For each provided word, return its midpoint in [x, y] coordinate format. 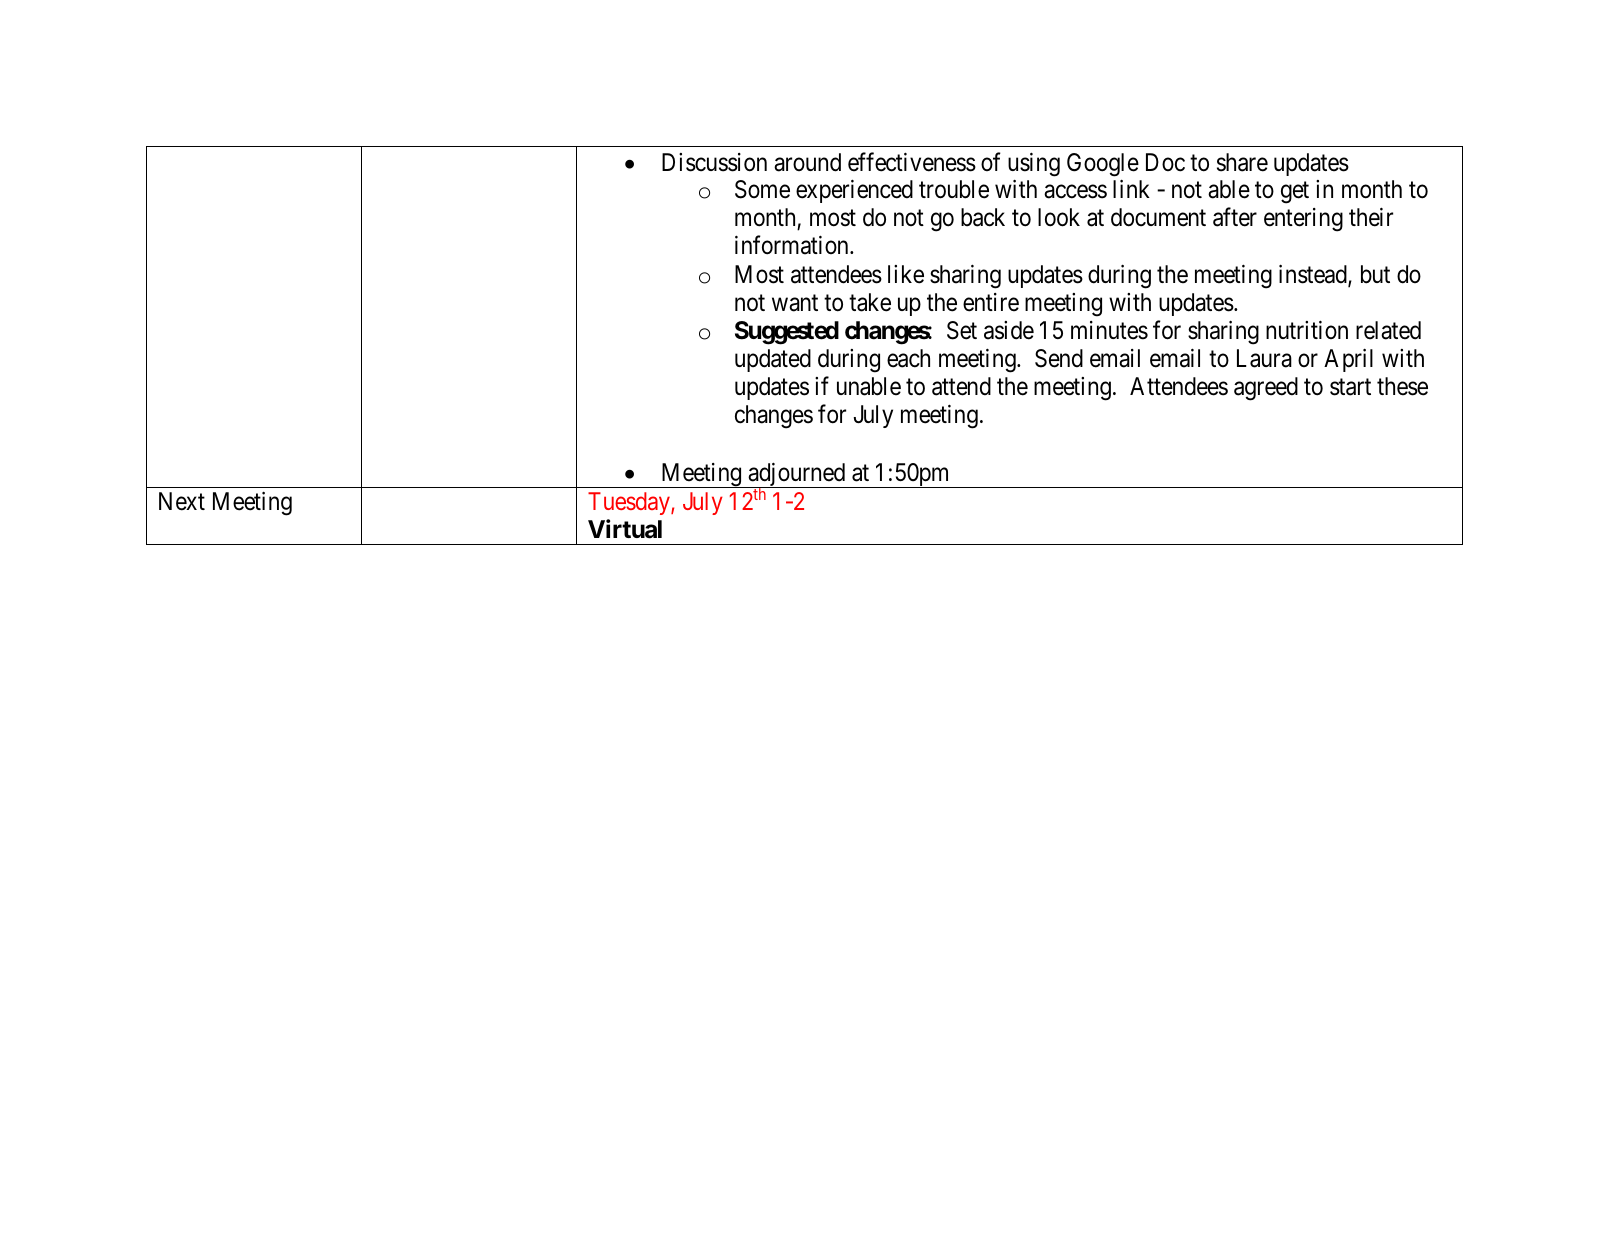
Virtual [625, 529]
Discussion [714, 162]
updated [773, 360]
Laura [1264, 358]
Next [182, 501]
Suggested [787, 333]
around [807, 162]
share [1242, 162]
